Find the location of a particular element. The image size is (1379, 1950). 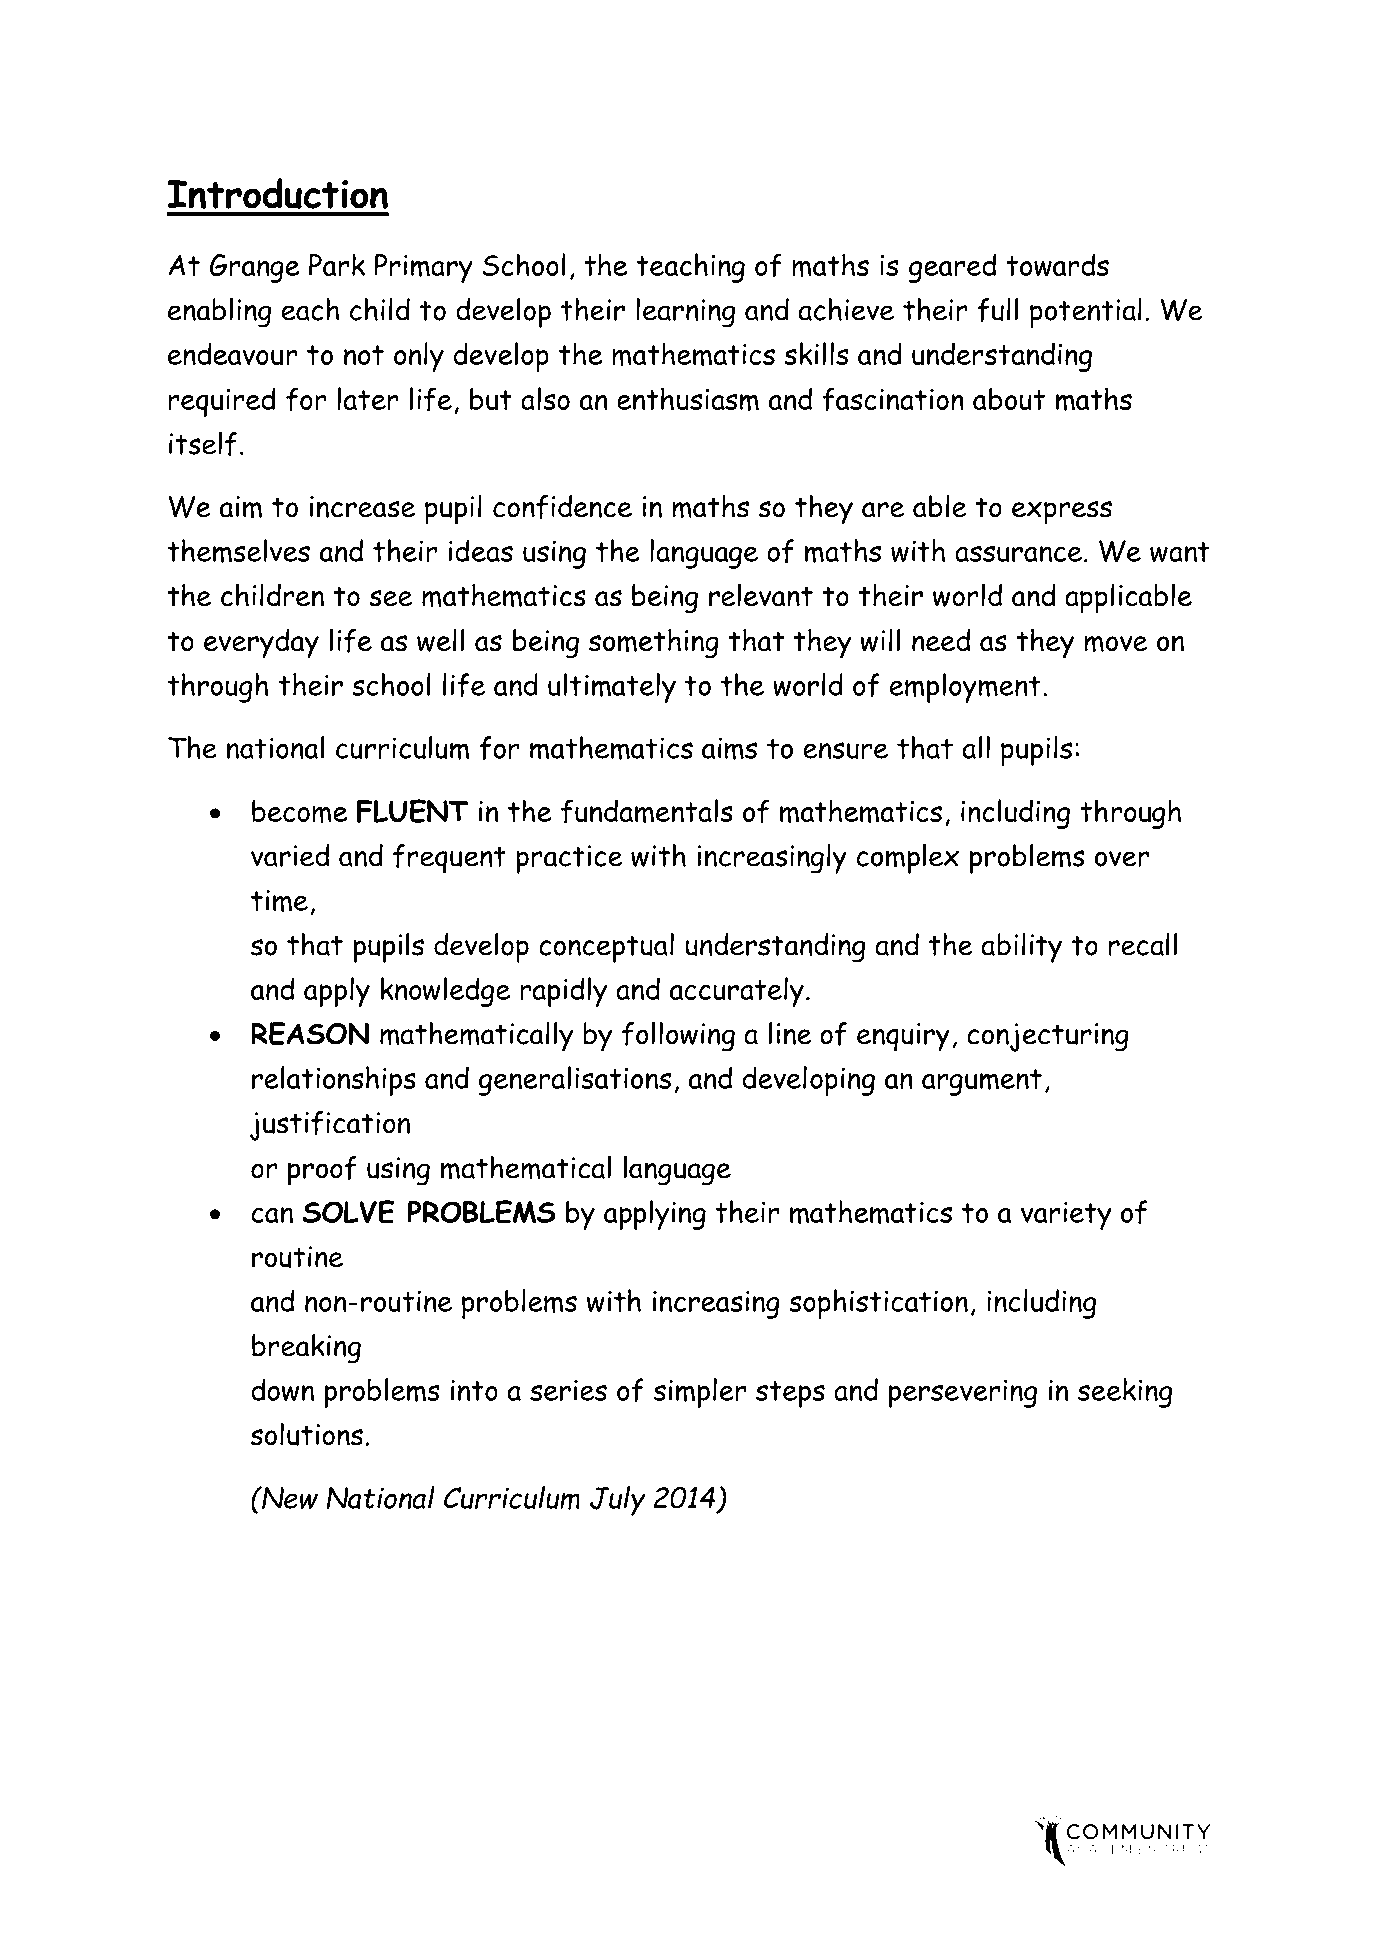

REASON is located at coordinates (310, 1033).
